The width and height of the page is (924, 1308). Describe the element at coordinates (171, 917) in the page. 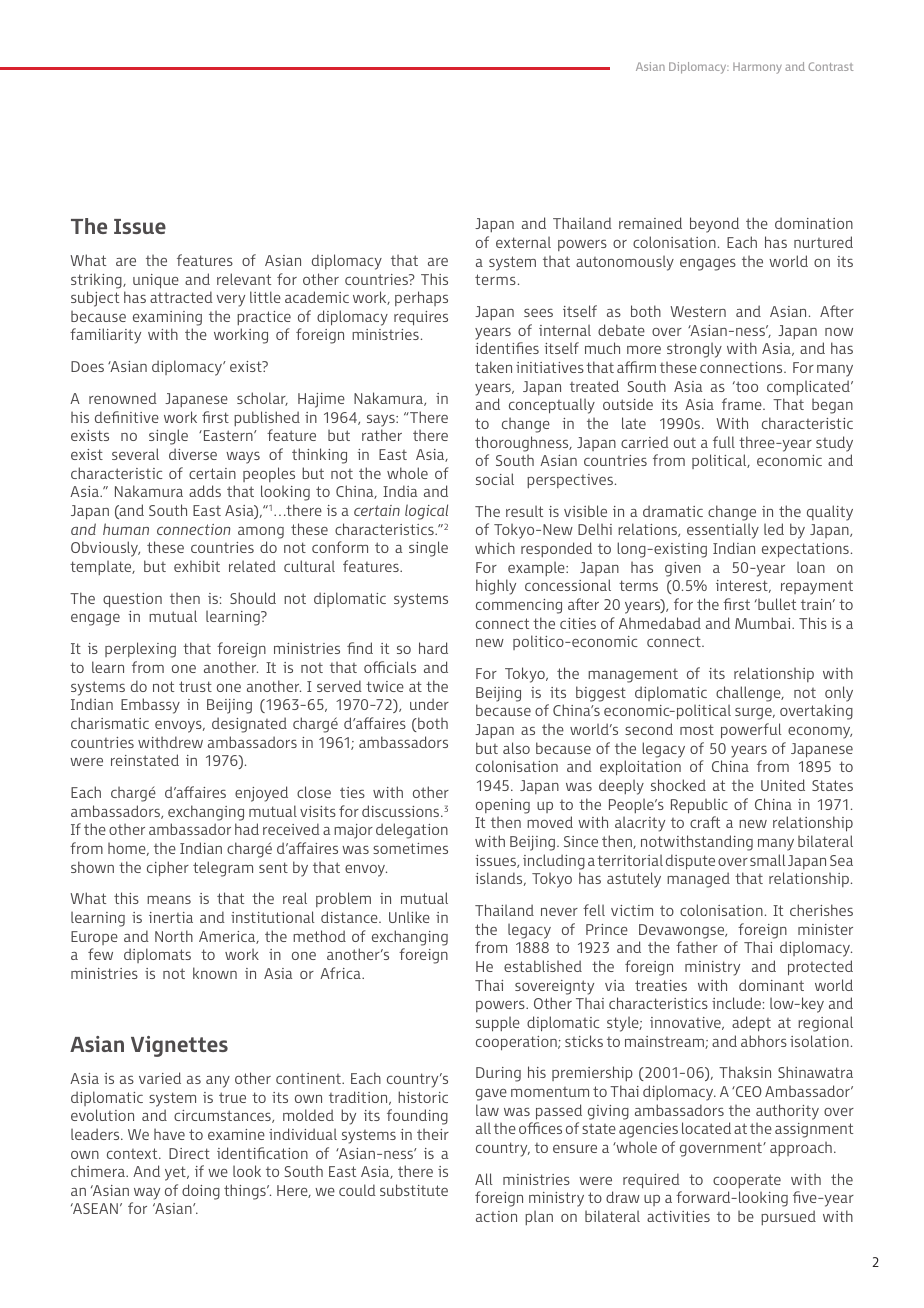

I see `inertia` at that location.
